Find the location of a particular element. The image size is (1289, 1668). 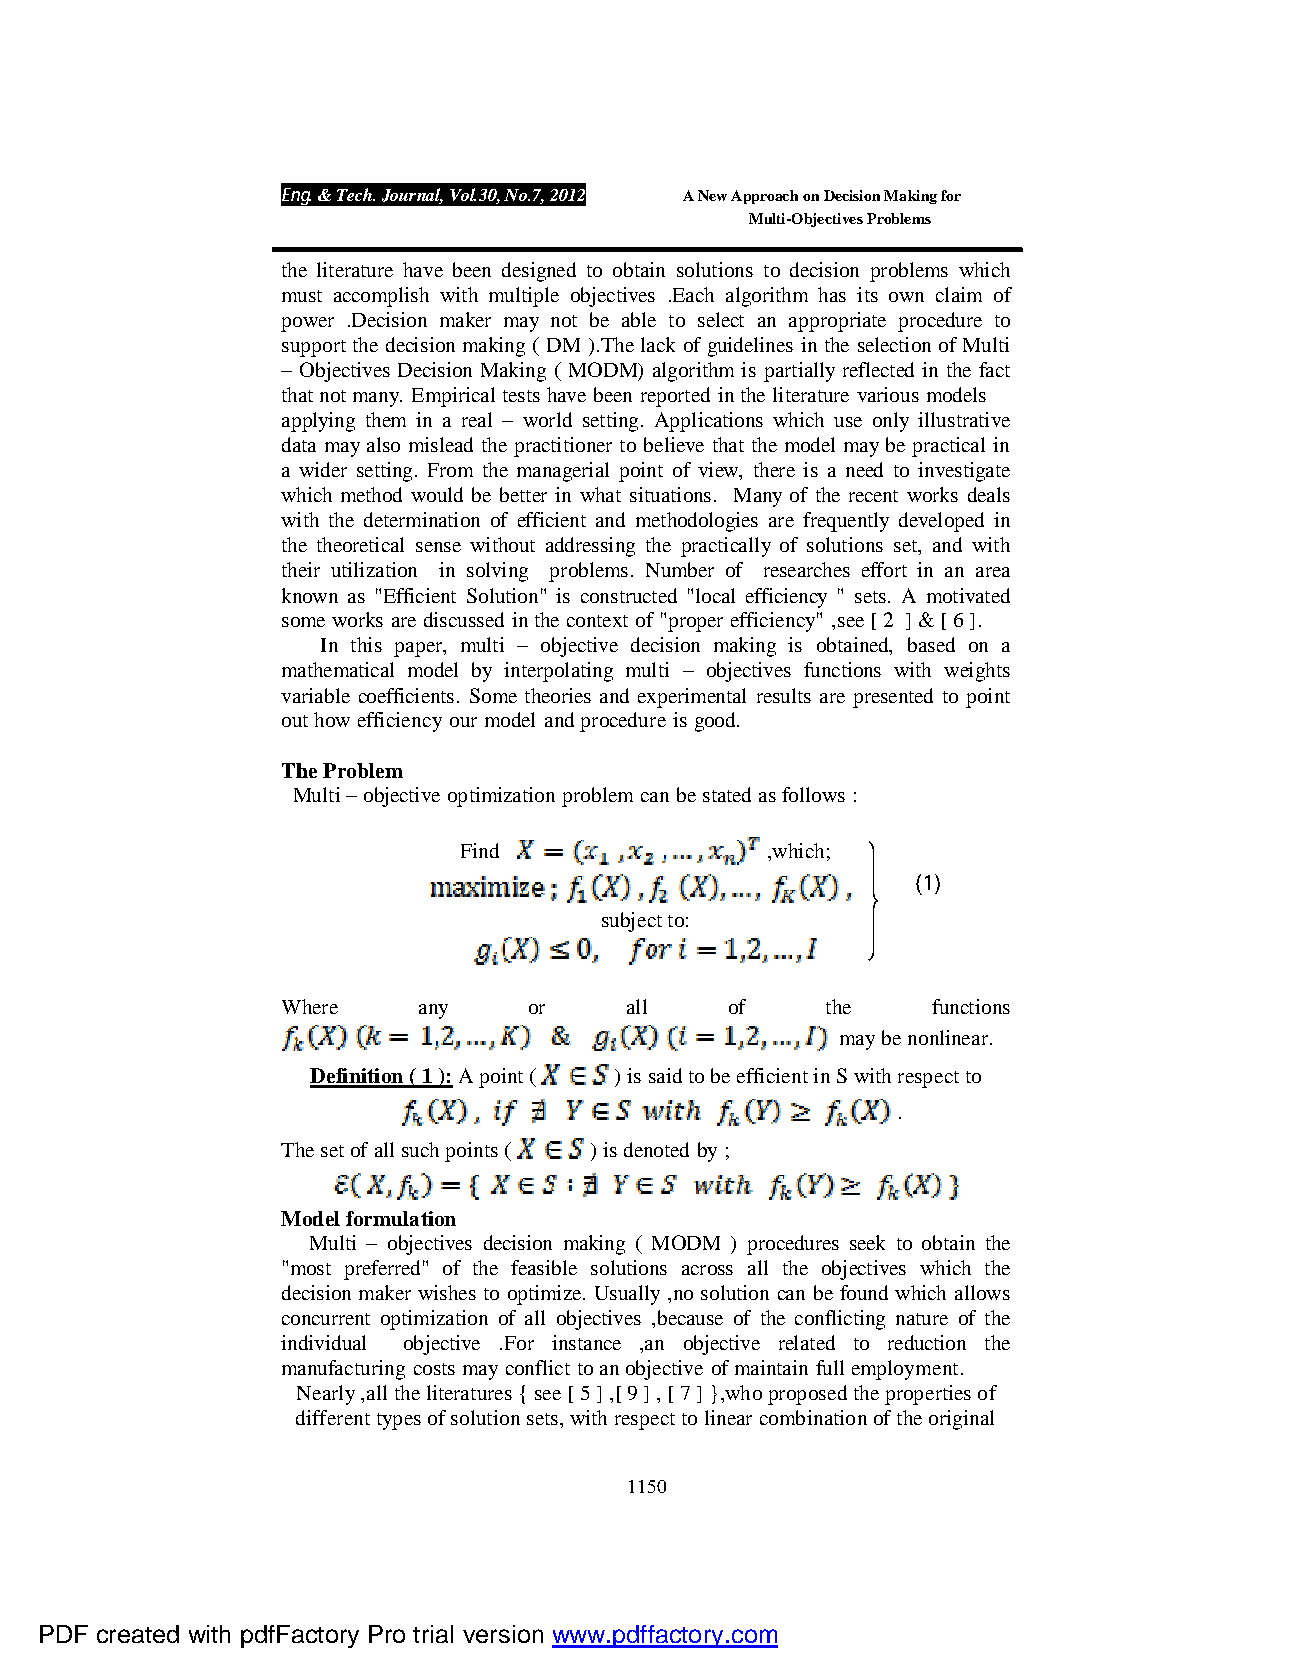

must is located at coordinates (302, 296).
